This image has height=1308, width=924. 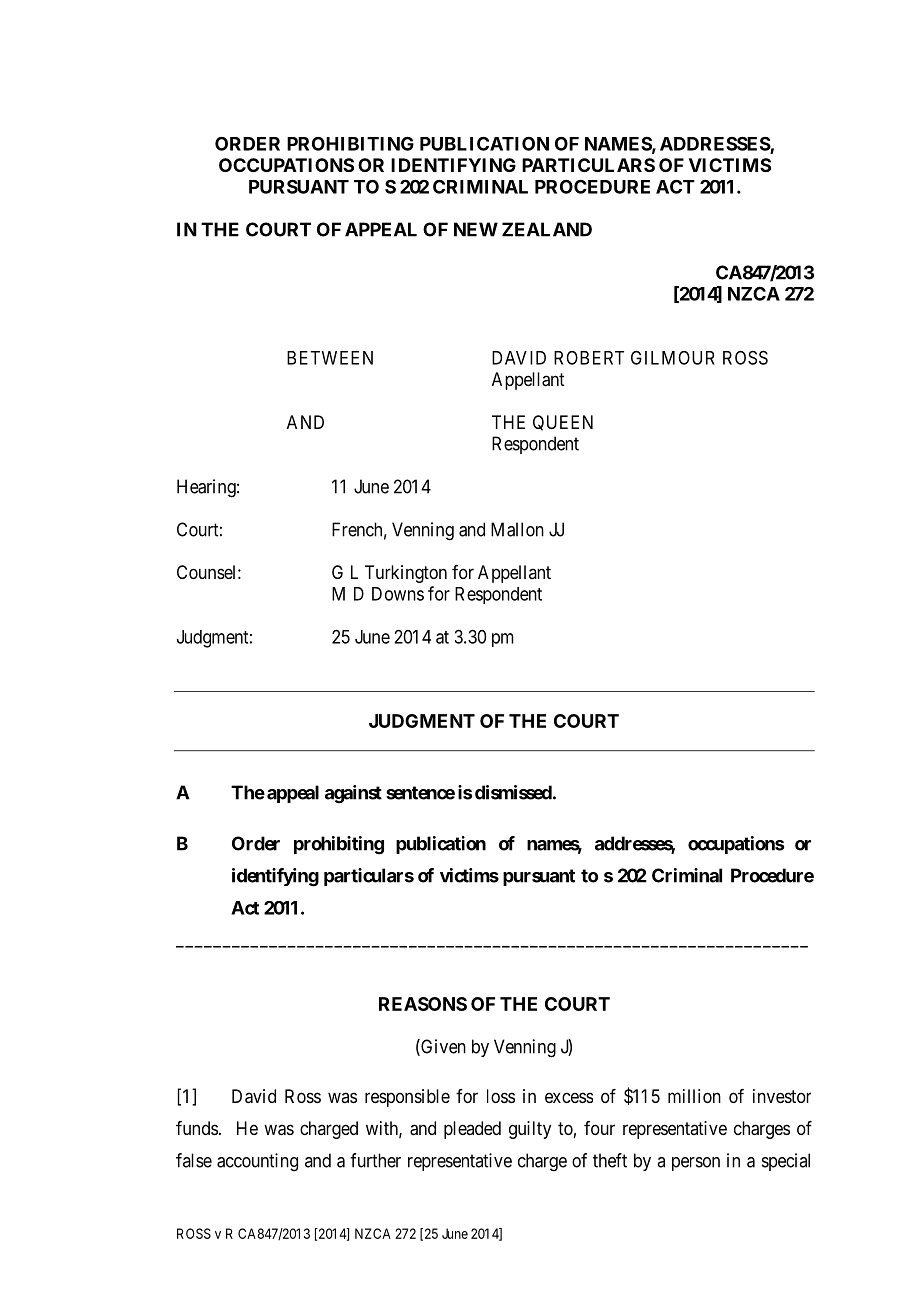 What do you see at coordinates (257, 1162) in the image?
I see `accounting` at bounding box center [257, 1162].
